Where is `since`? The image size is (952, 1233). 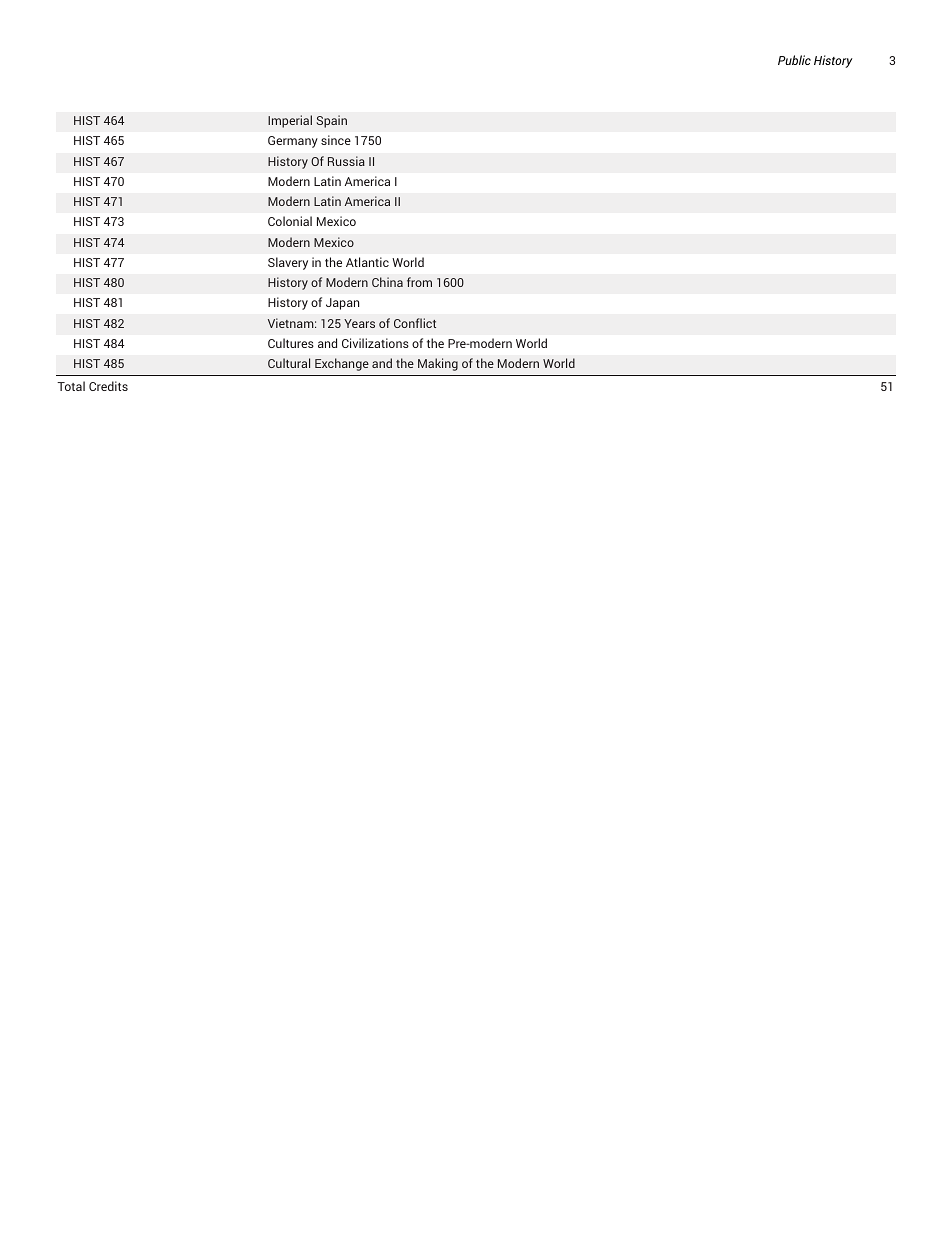 since is located at coordinates (336, 140).
